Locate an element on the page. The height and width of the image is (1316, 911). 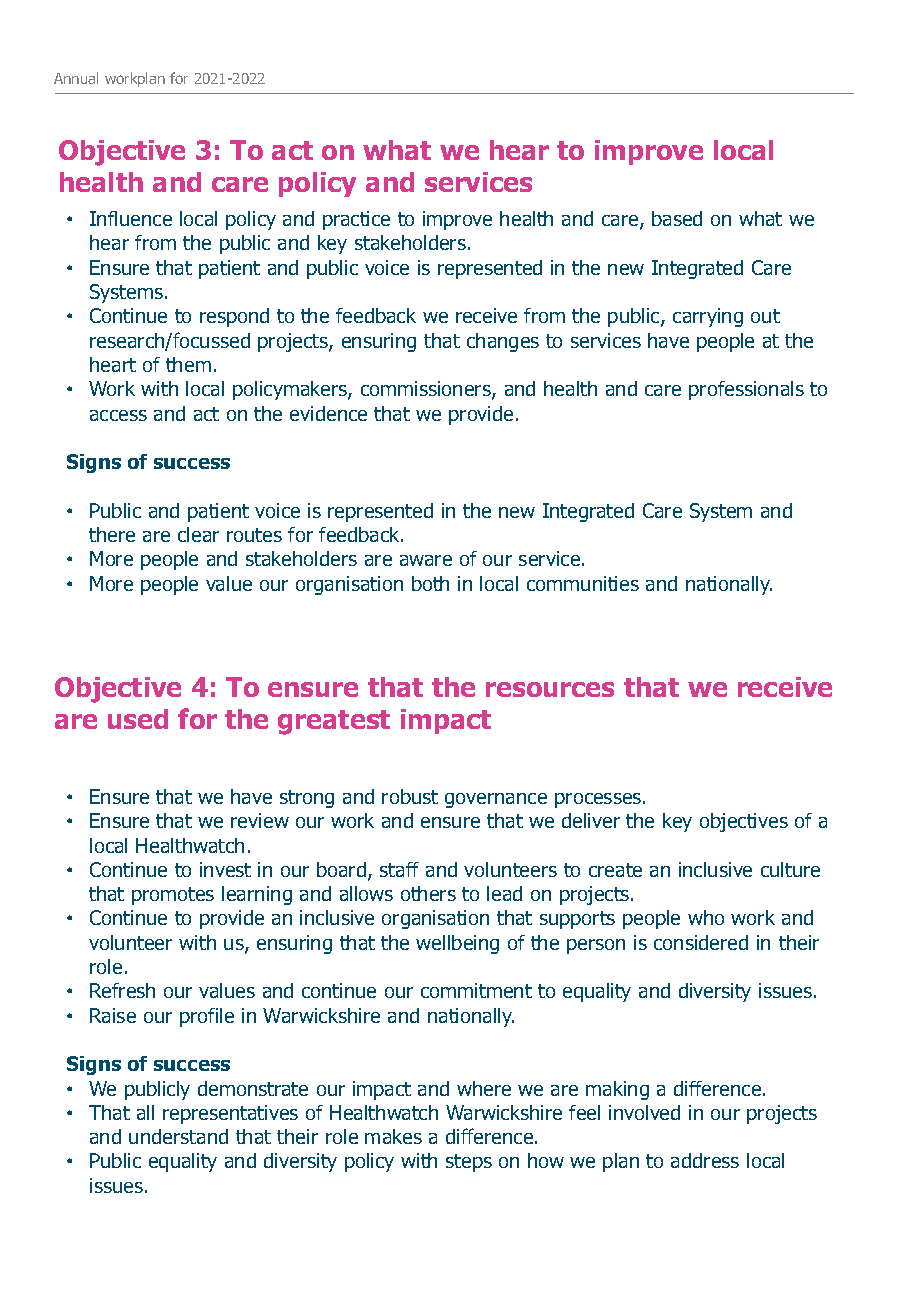
based is located at coordinates (677, 218).
